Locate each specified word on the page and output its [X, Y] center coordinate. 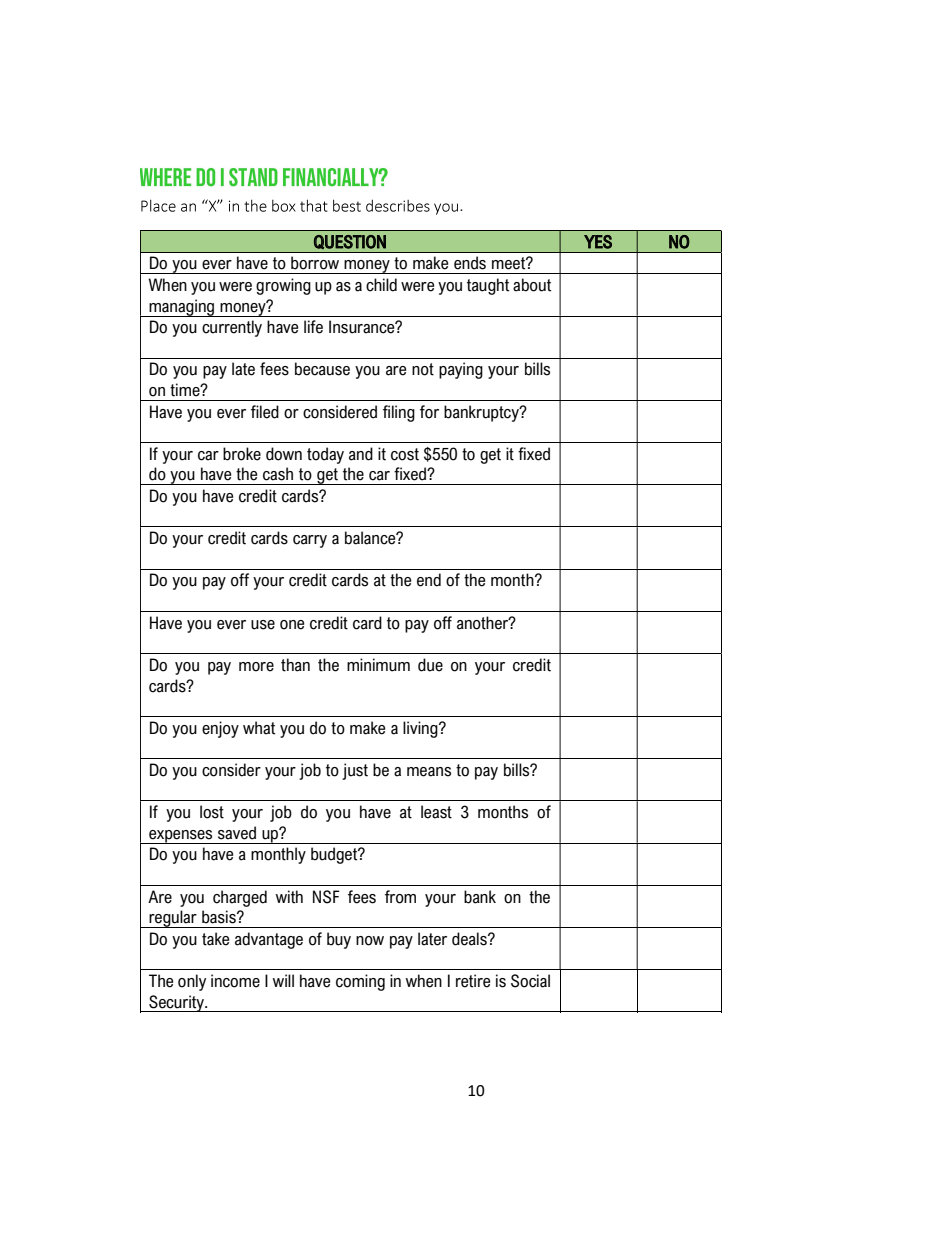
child [381, 285]
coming [360, 982]
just [355, 771]
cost [405, 454]
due [430, 665]
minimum [378, 665]
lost [212, 812]
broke [242, 454]
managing [182, 308]
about [532, 285]
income [235, 981]
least [436, 812]
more [256, 667]
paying [461, 370]
